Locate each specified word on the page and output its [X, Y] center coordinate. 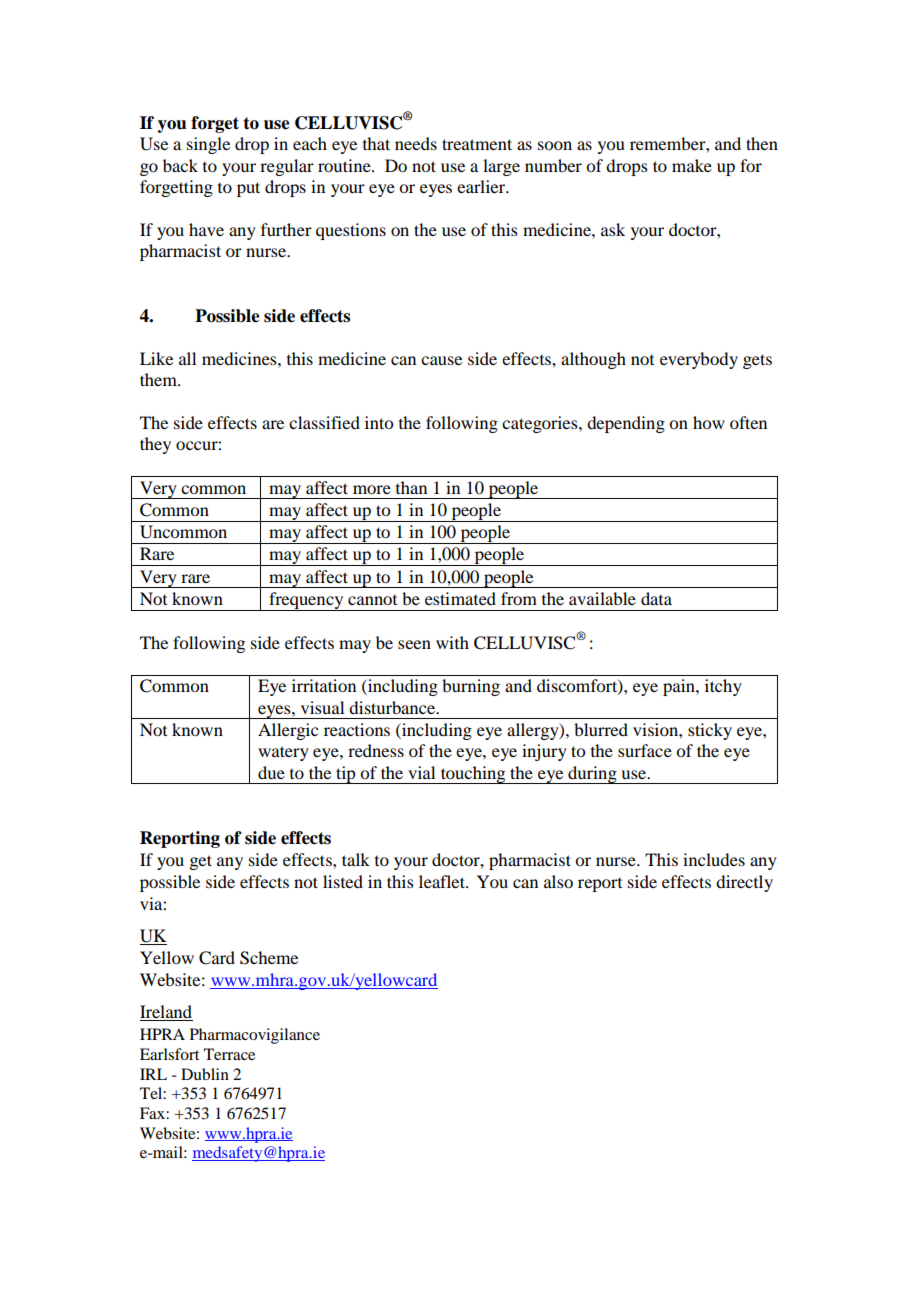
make [692, 165]
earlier [482, 186]
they [155, 445]
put [248, 189]
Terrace [229, 1054]
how [709, 422]
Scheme [269, 958]
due [271, 772]
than [411, 487]
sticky [710, 731]
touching [473, 775]
